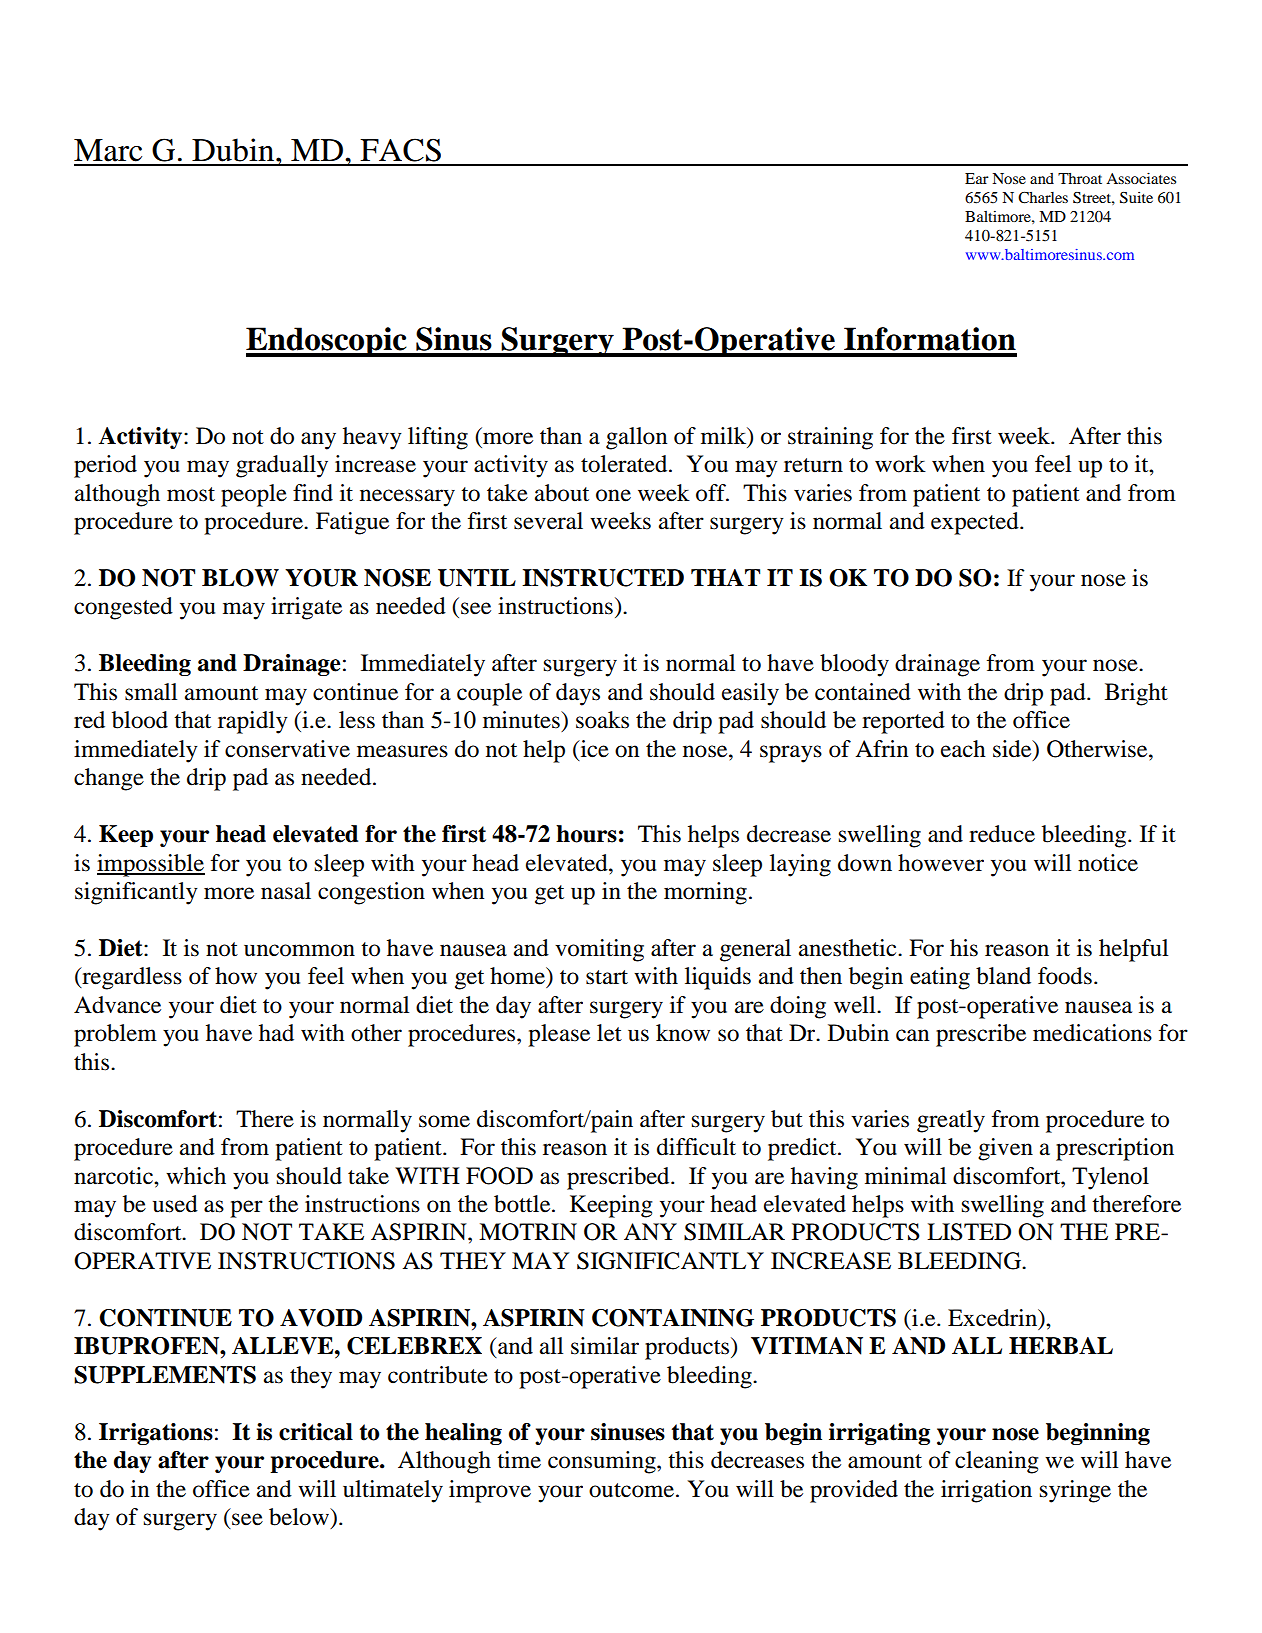  What do you see at coordinates (1043, 198) in the screenshot?
I see `Charles` at bounding box center [1043, 198].
